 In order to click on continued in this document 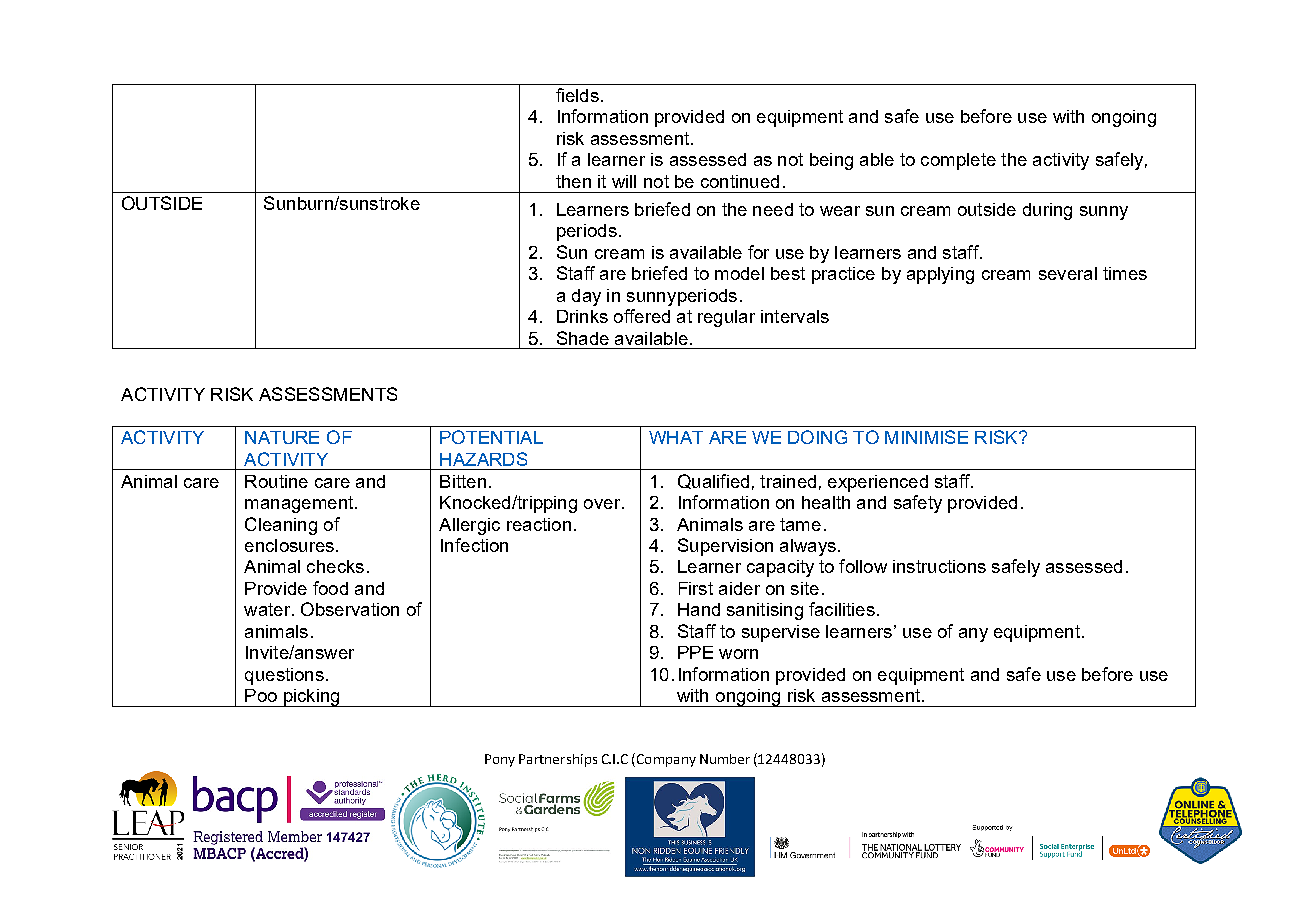, I will do `click(740, 181)`.
